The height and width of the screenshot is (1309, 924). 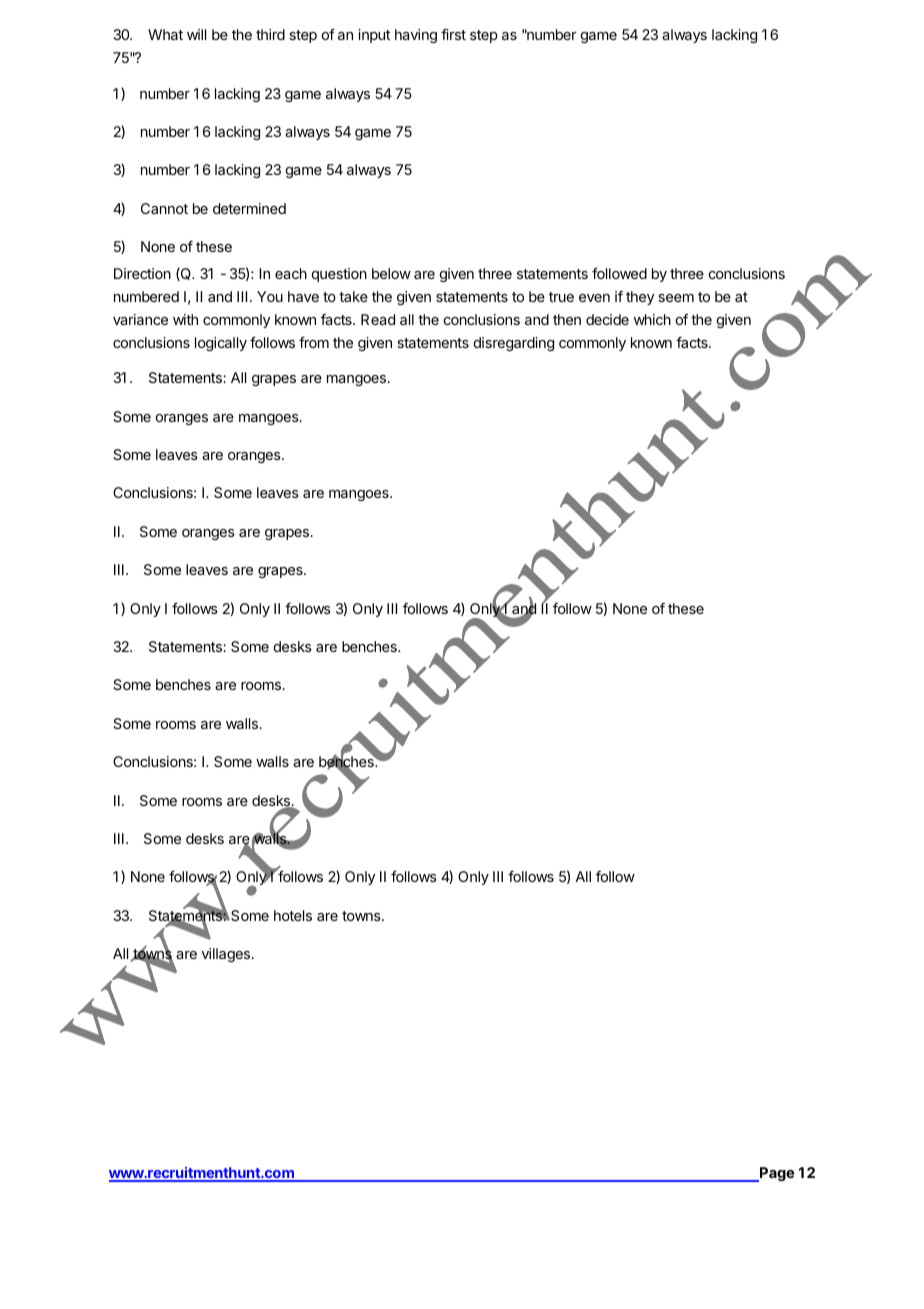 What do you see at coordinates (221, 344) in the screenshot?
I see `logically` at bounding box center [221, 344].
